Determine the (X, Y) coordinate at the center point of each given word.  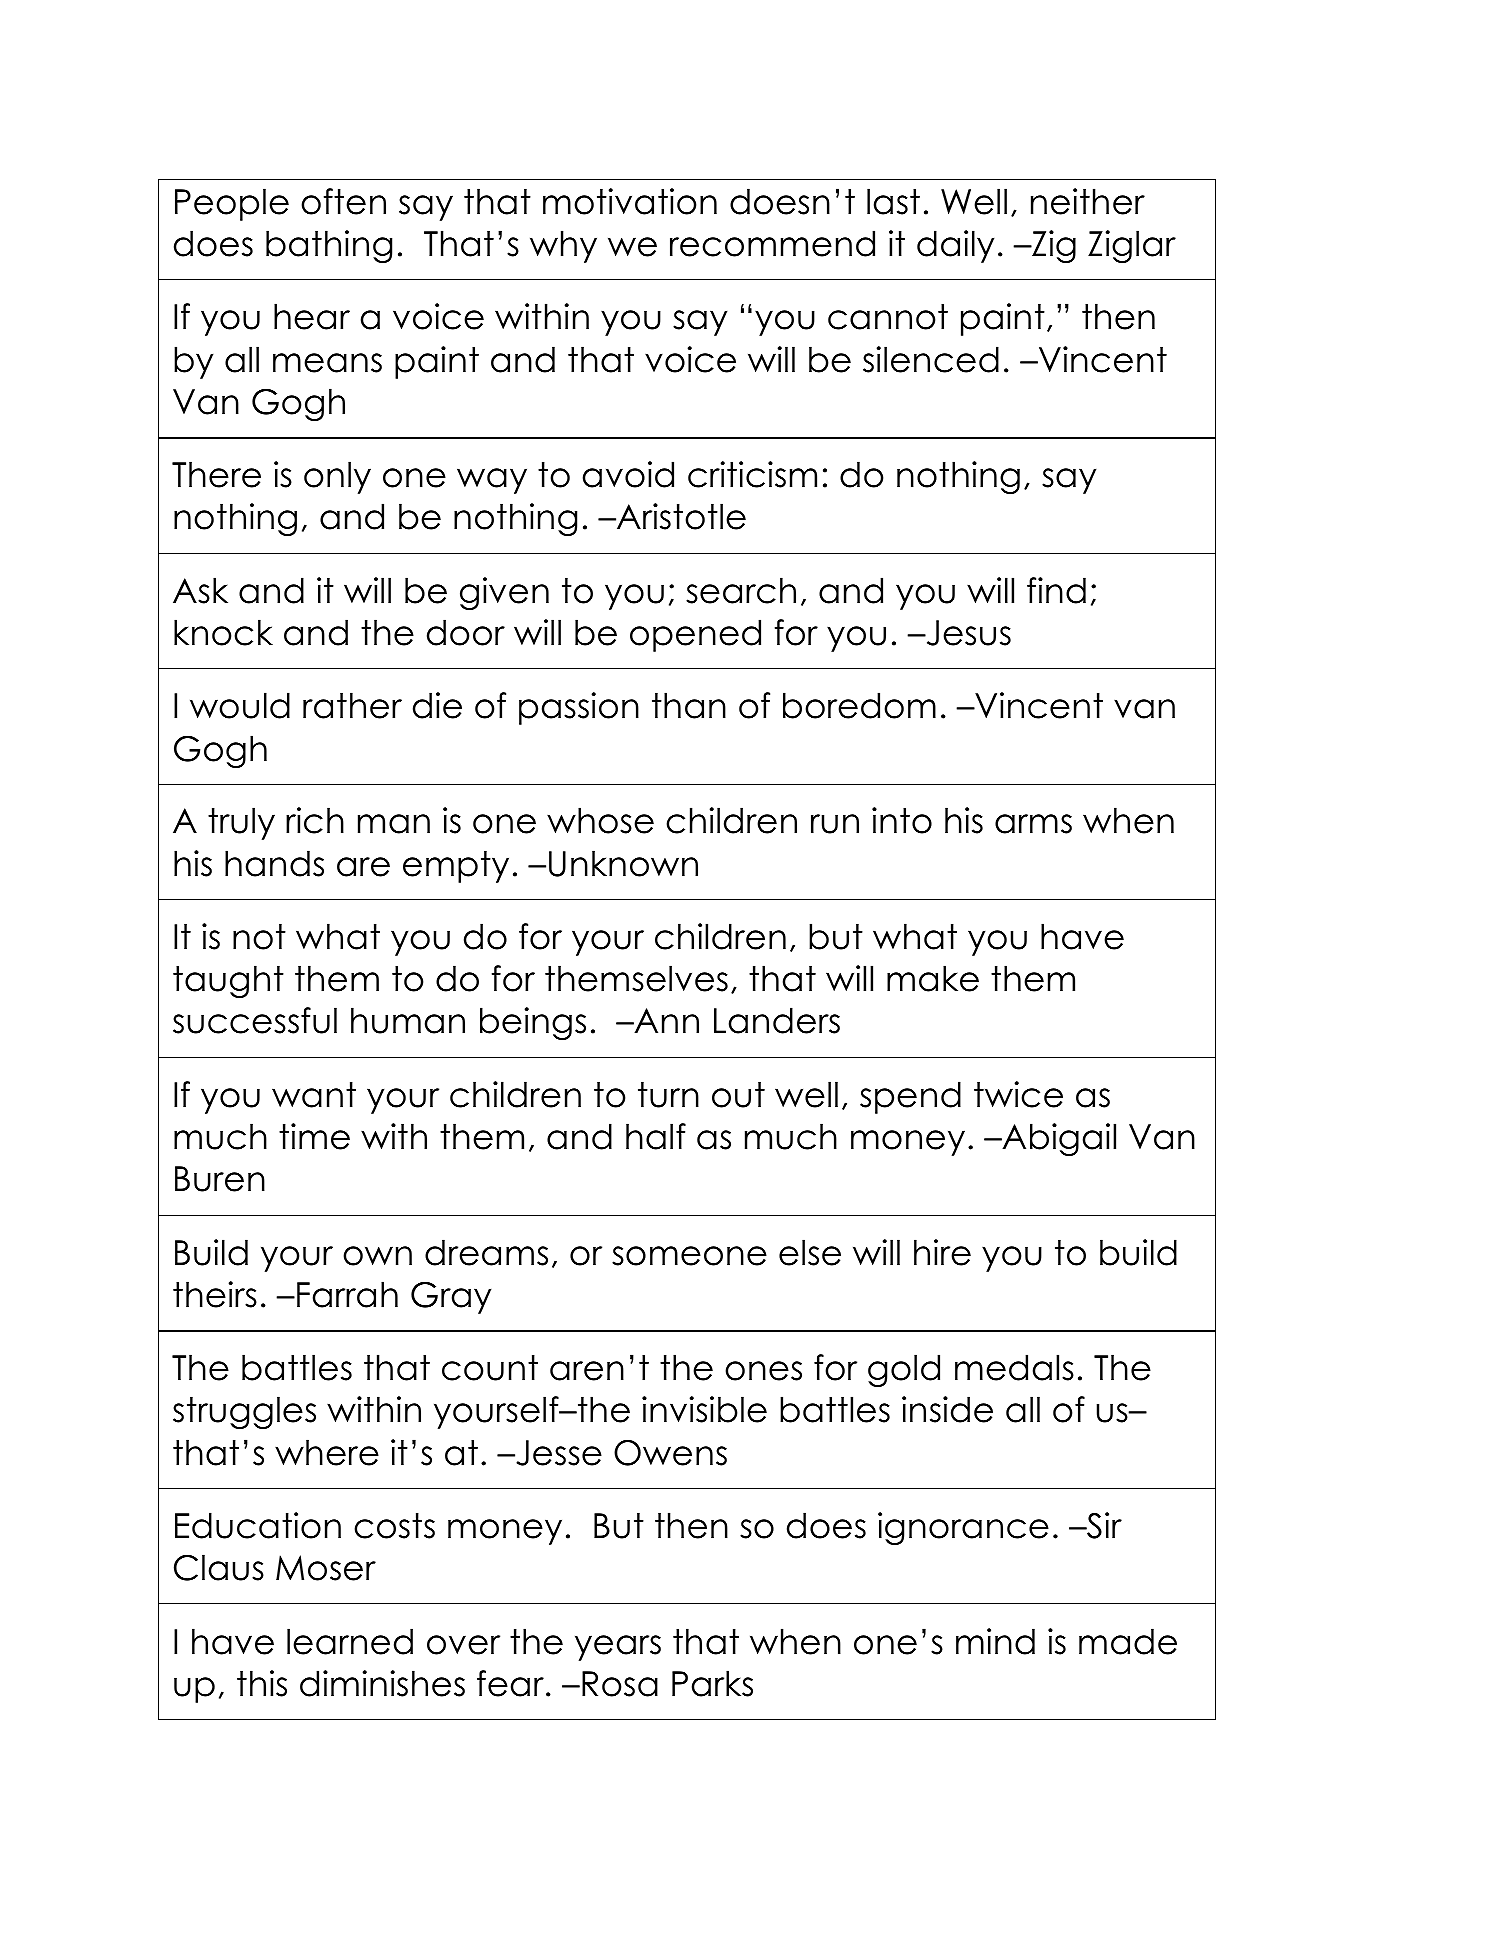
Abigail (1058, 1139)
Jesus (967, 633)
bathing (329, 246)
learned (350, 1641)
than (689, 705)
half (656, 1136)
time (314, 1136)
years (618, 1648)
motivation (630, 201)
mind (995, 1641)
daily (955, 246)
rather (352, 705)
